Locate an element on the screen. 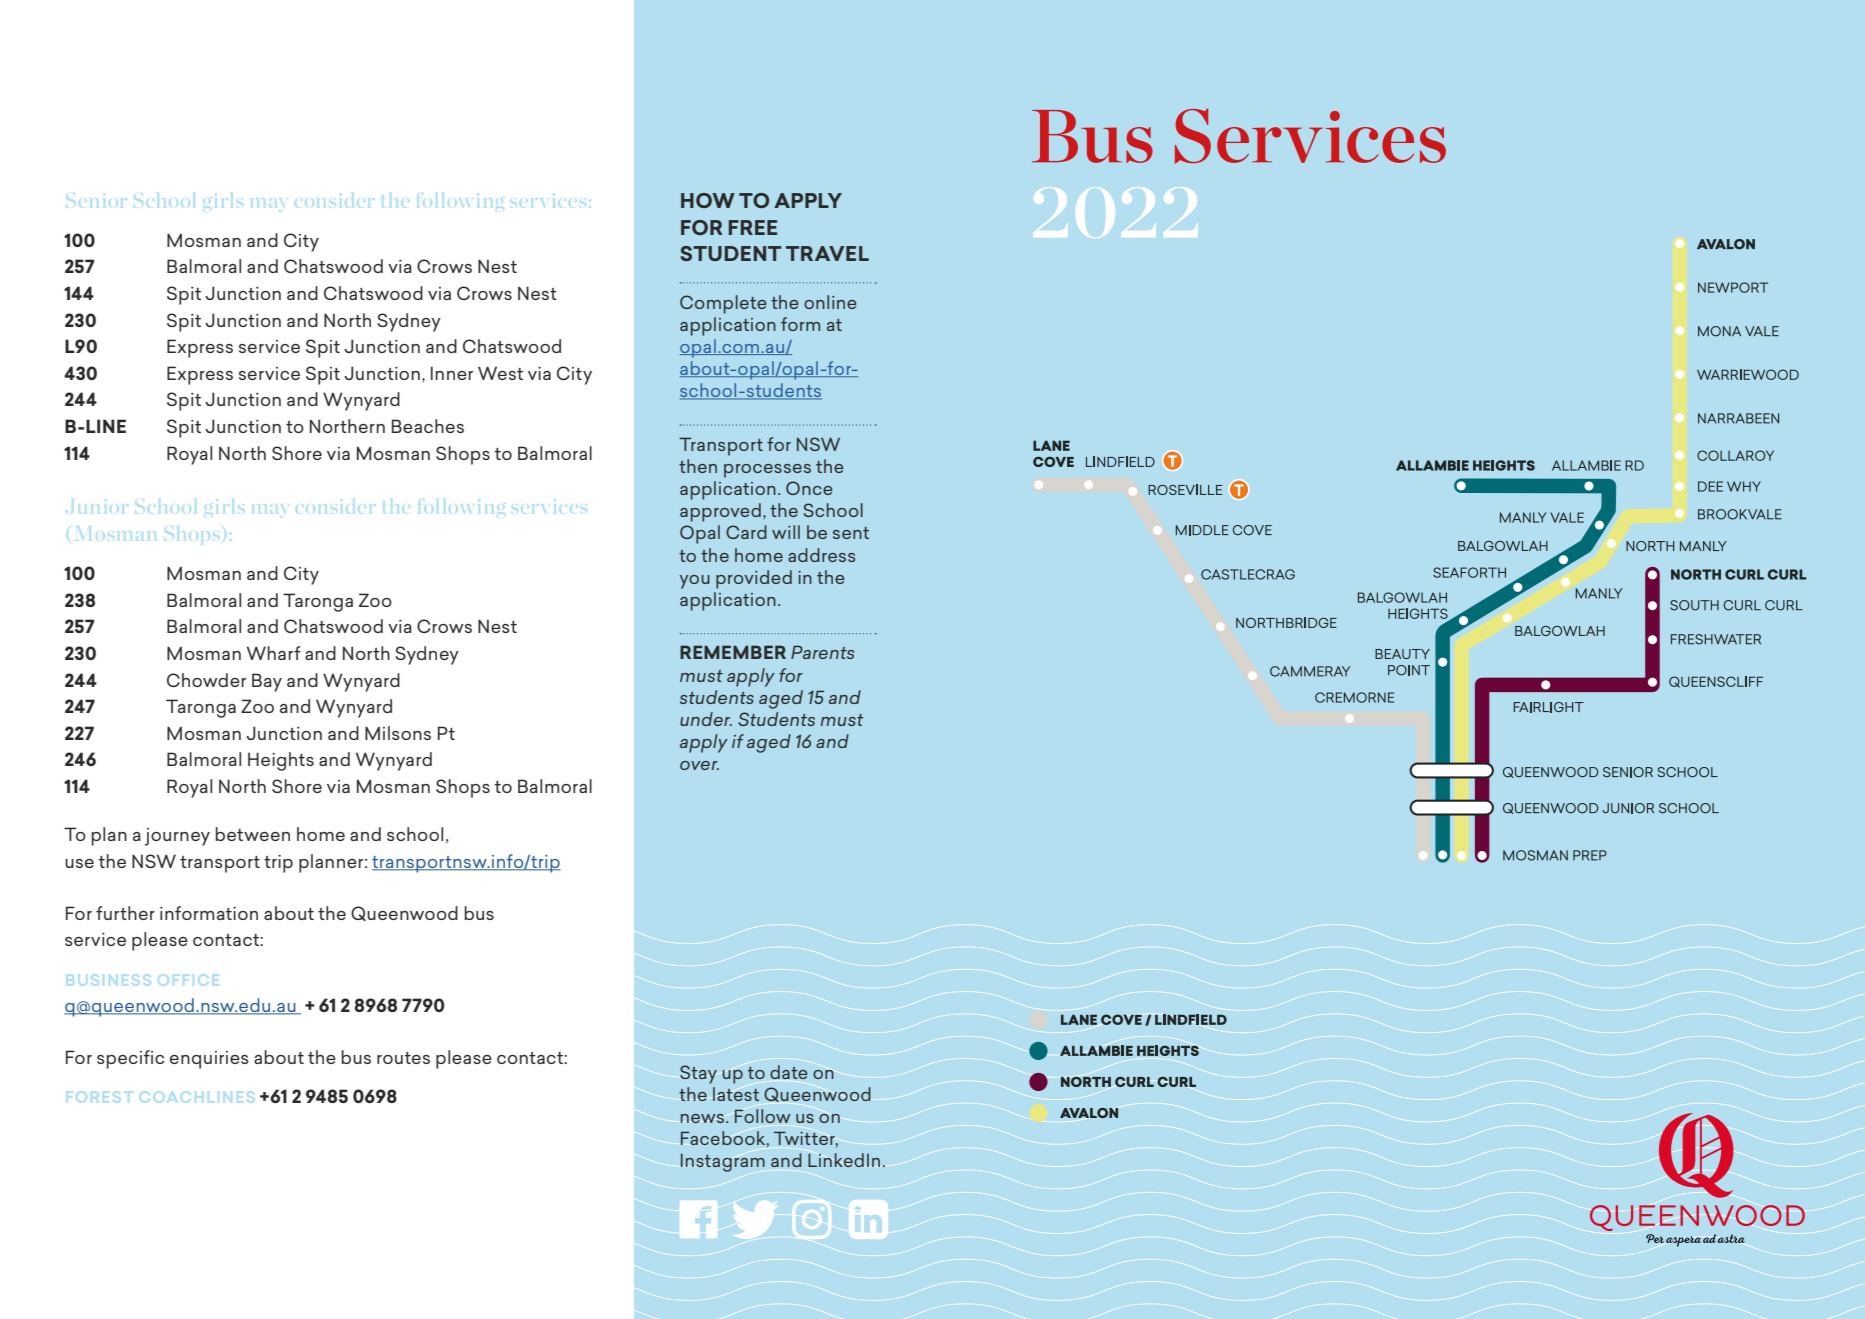  West is located at coordinates (500, 373).
